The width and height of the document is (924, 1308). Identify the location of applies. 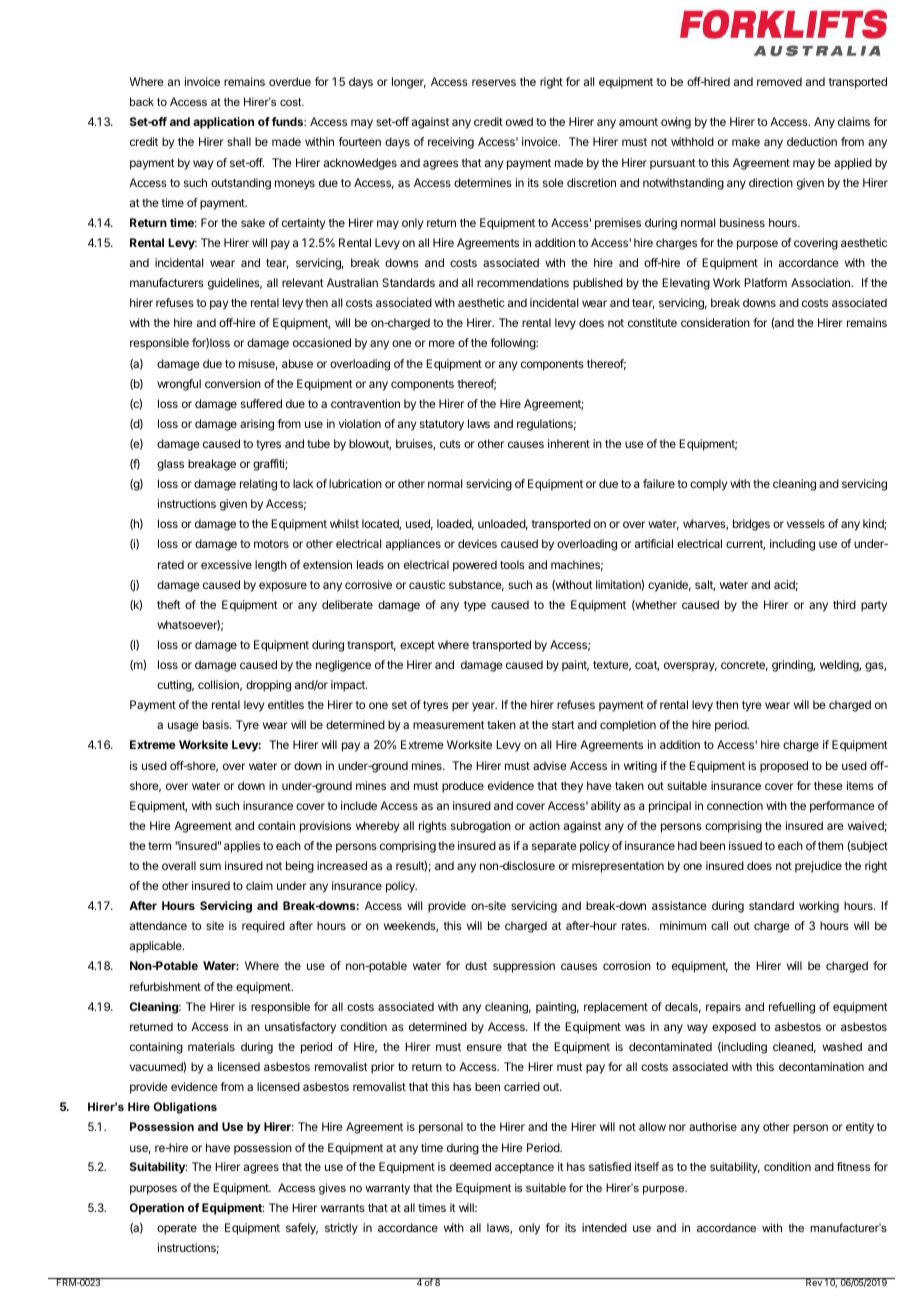
(242, 847).
